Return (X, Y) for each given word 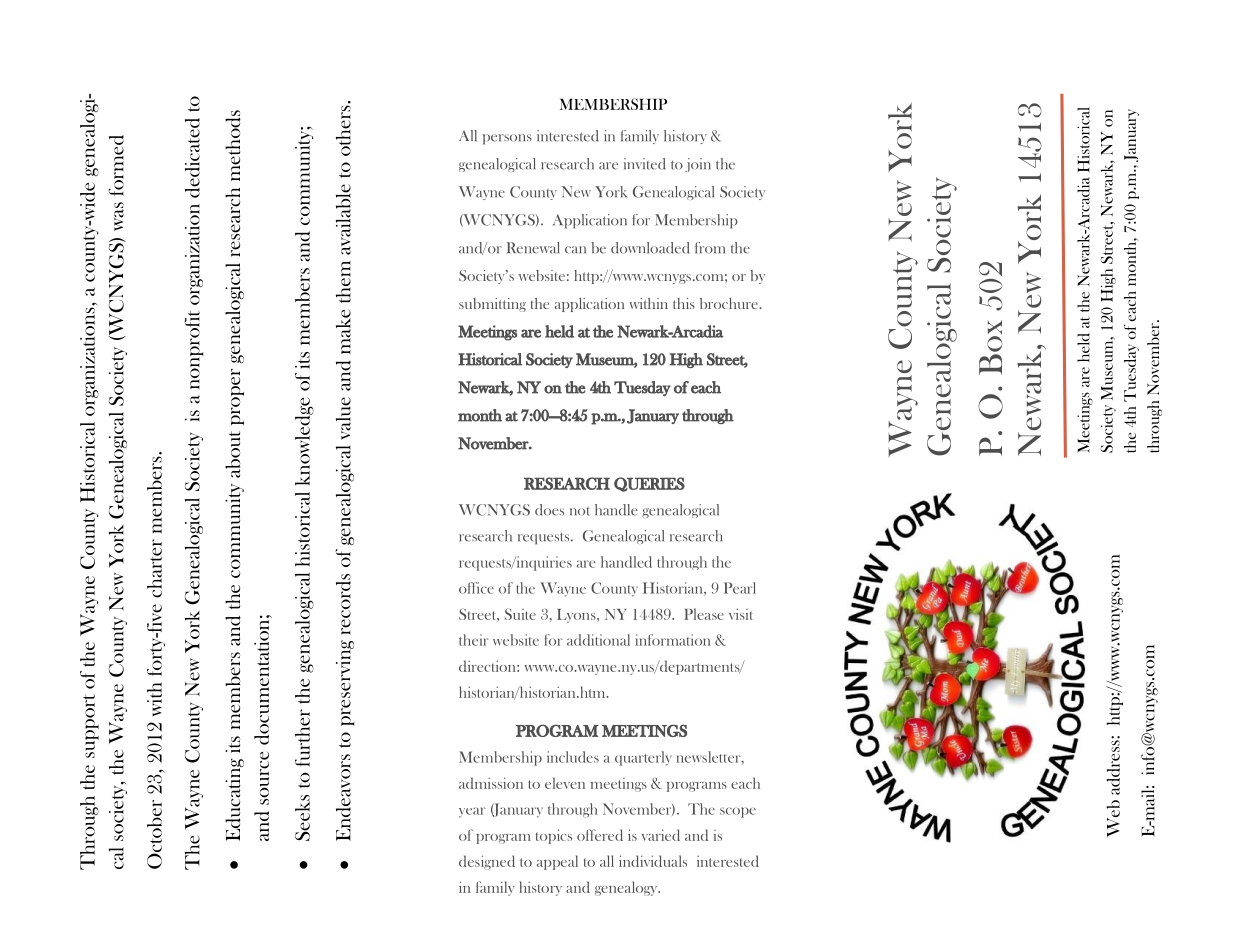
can (575, 250)
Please (704, 614)
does (549, 510)
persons (507, 139)
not (580, 511)
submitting (492, 305)
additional (598, 640)
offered (600, 835)
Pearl (740, 588)
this (684, 303)
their (474, 640)
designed (487, 862)
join (698, 165)
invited (644, 164)
